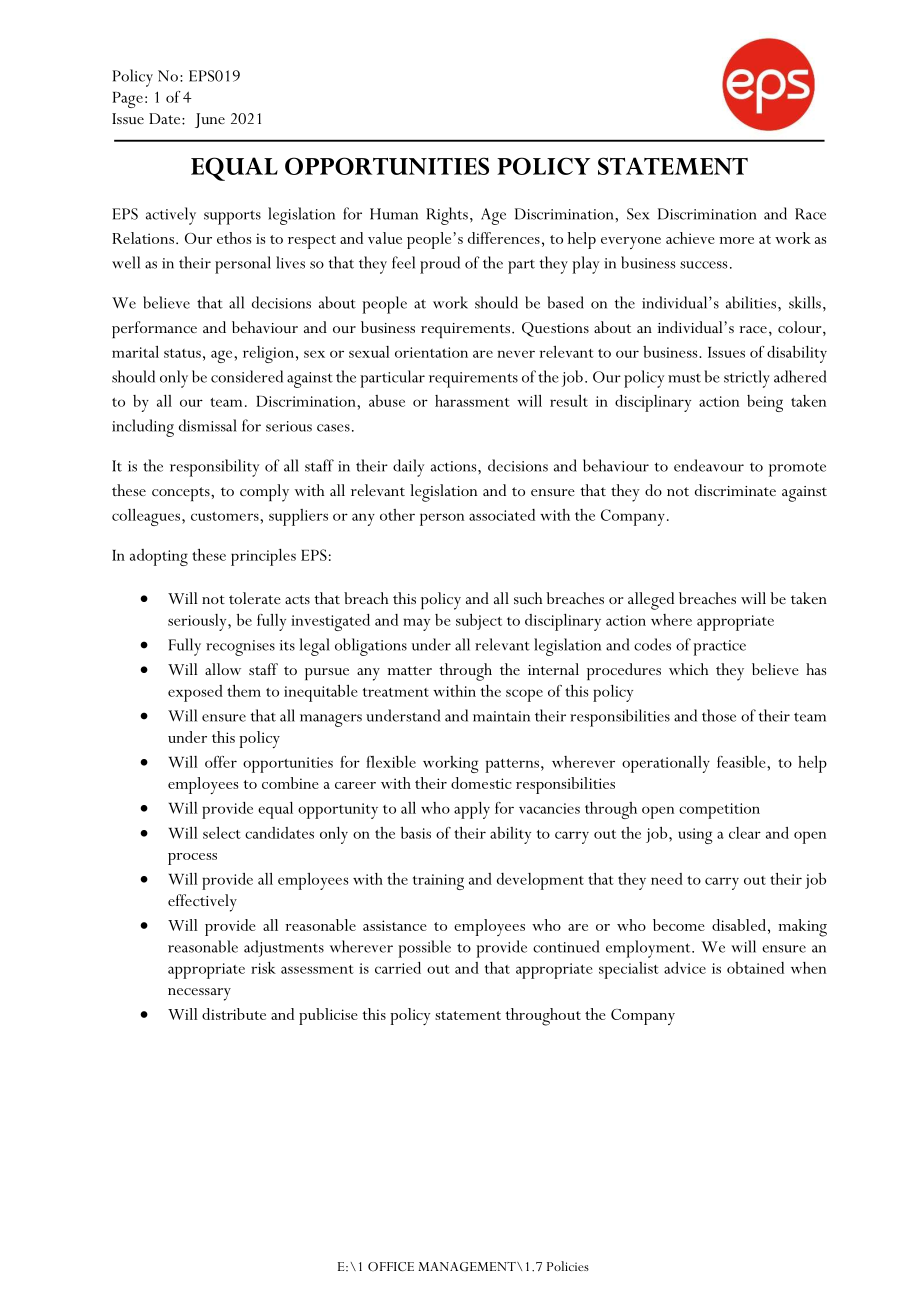 The image size is (924, 1308). I want to click on exposed, so click(195, 693).
